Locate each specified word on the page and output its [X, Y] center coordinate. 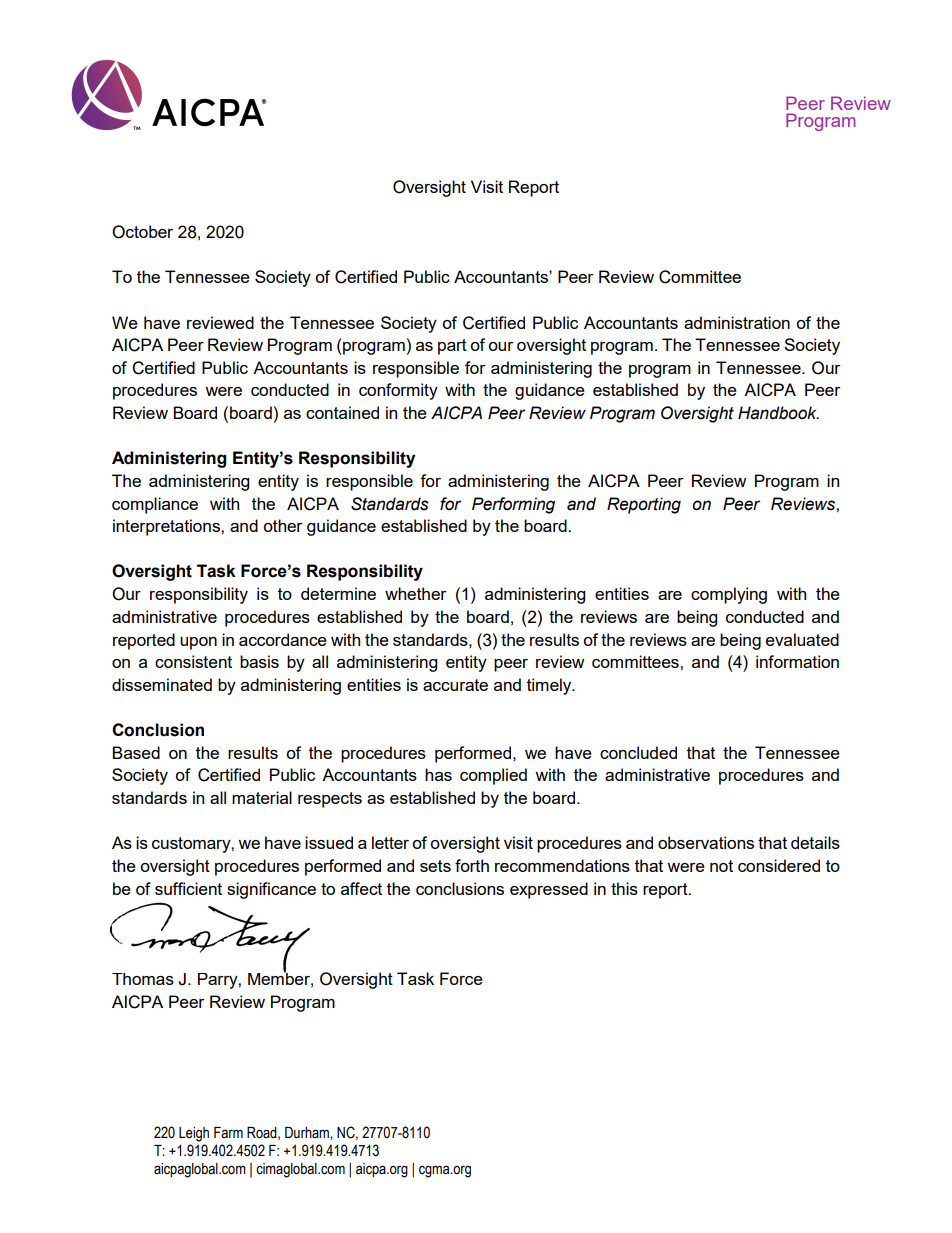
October [142, 232]
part [452, 347]
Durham [308, 1133]
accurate [455, 685]
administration [737, 322]
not [721, 866]
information [797, 661]
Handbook [778, 413]
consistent [193, 661]
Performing [513, 505]
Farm [228, 1132]
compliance [155, 505]
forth [472, 865]
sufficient [188, 888]
